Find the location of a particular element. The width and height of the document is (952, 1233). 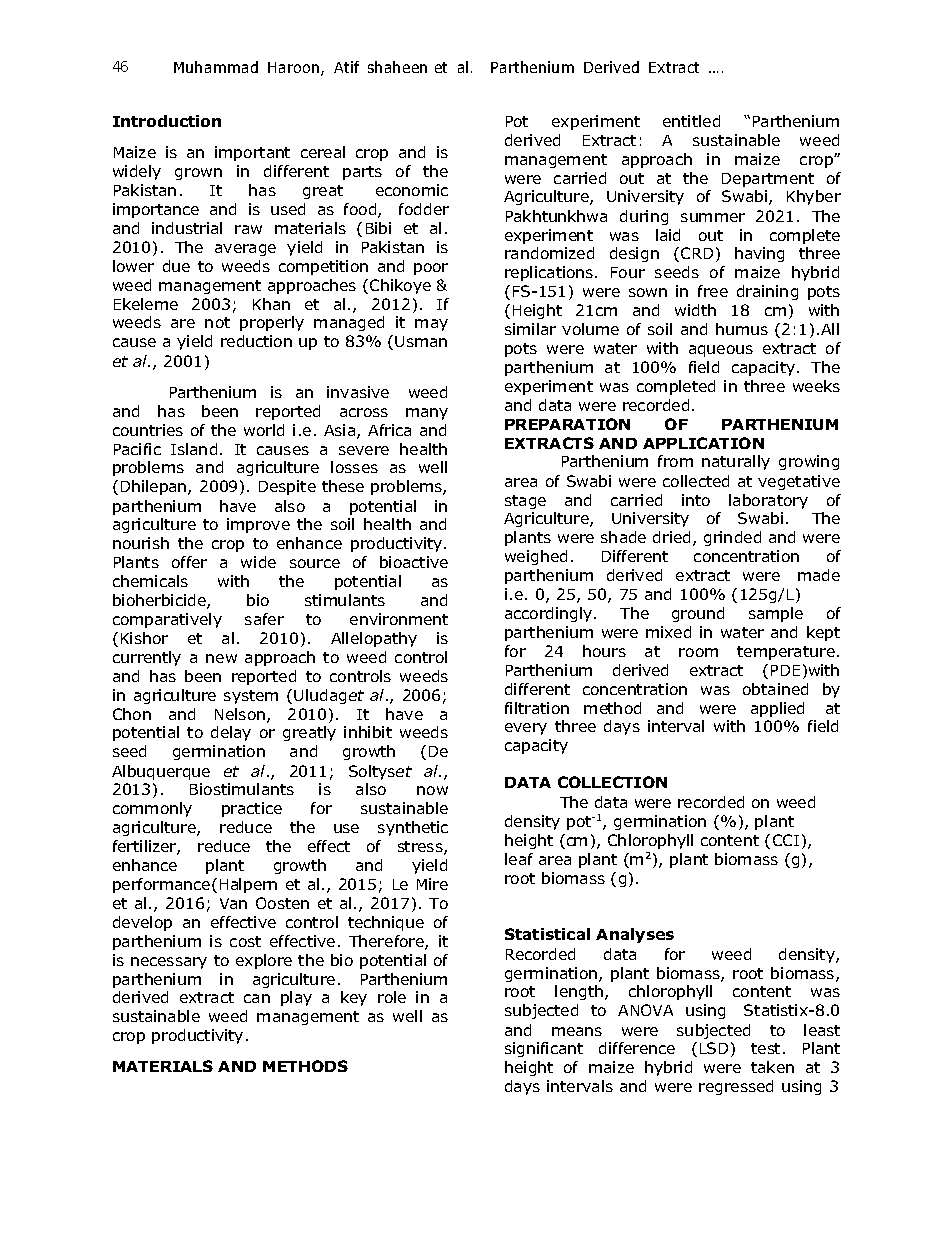

entitled is located at coordinates (691, 121).
